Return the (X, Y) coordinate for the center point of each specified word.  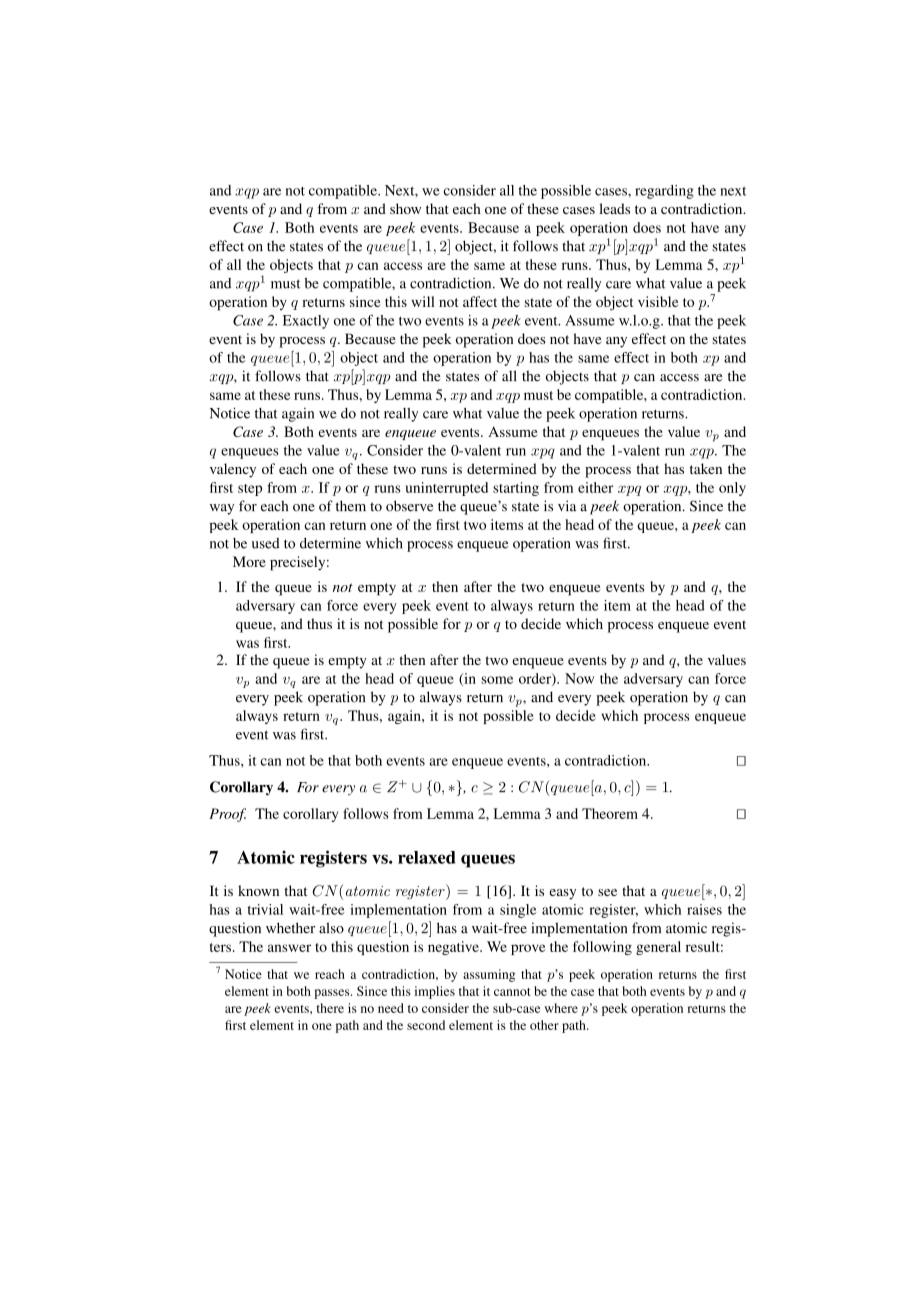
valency (233, 470)
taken (706, 468)
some (497, 680)
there (330, 1008)
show (405, 208)
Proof (227, 815)
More (249, 561)
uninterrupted (446, 489)
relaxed (427, 857)
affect (480, 301)
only (732, 489)
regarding (664, 192)
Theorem (610, 813)
